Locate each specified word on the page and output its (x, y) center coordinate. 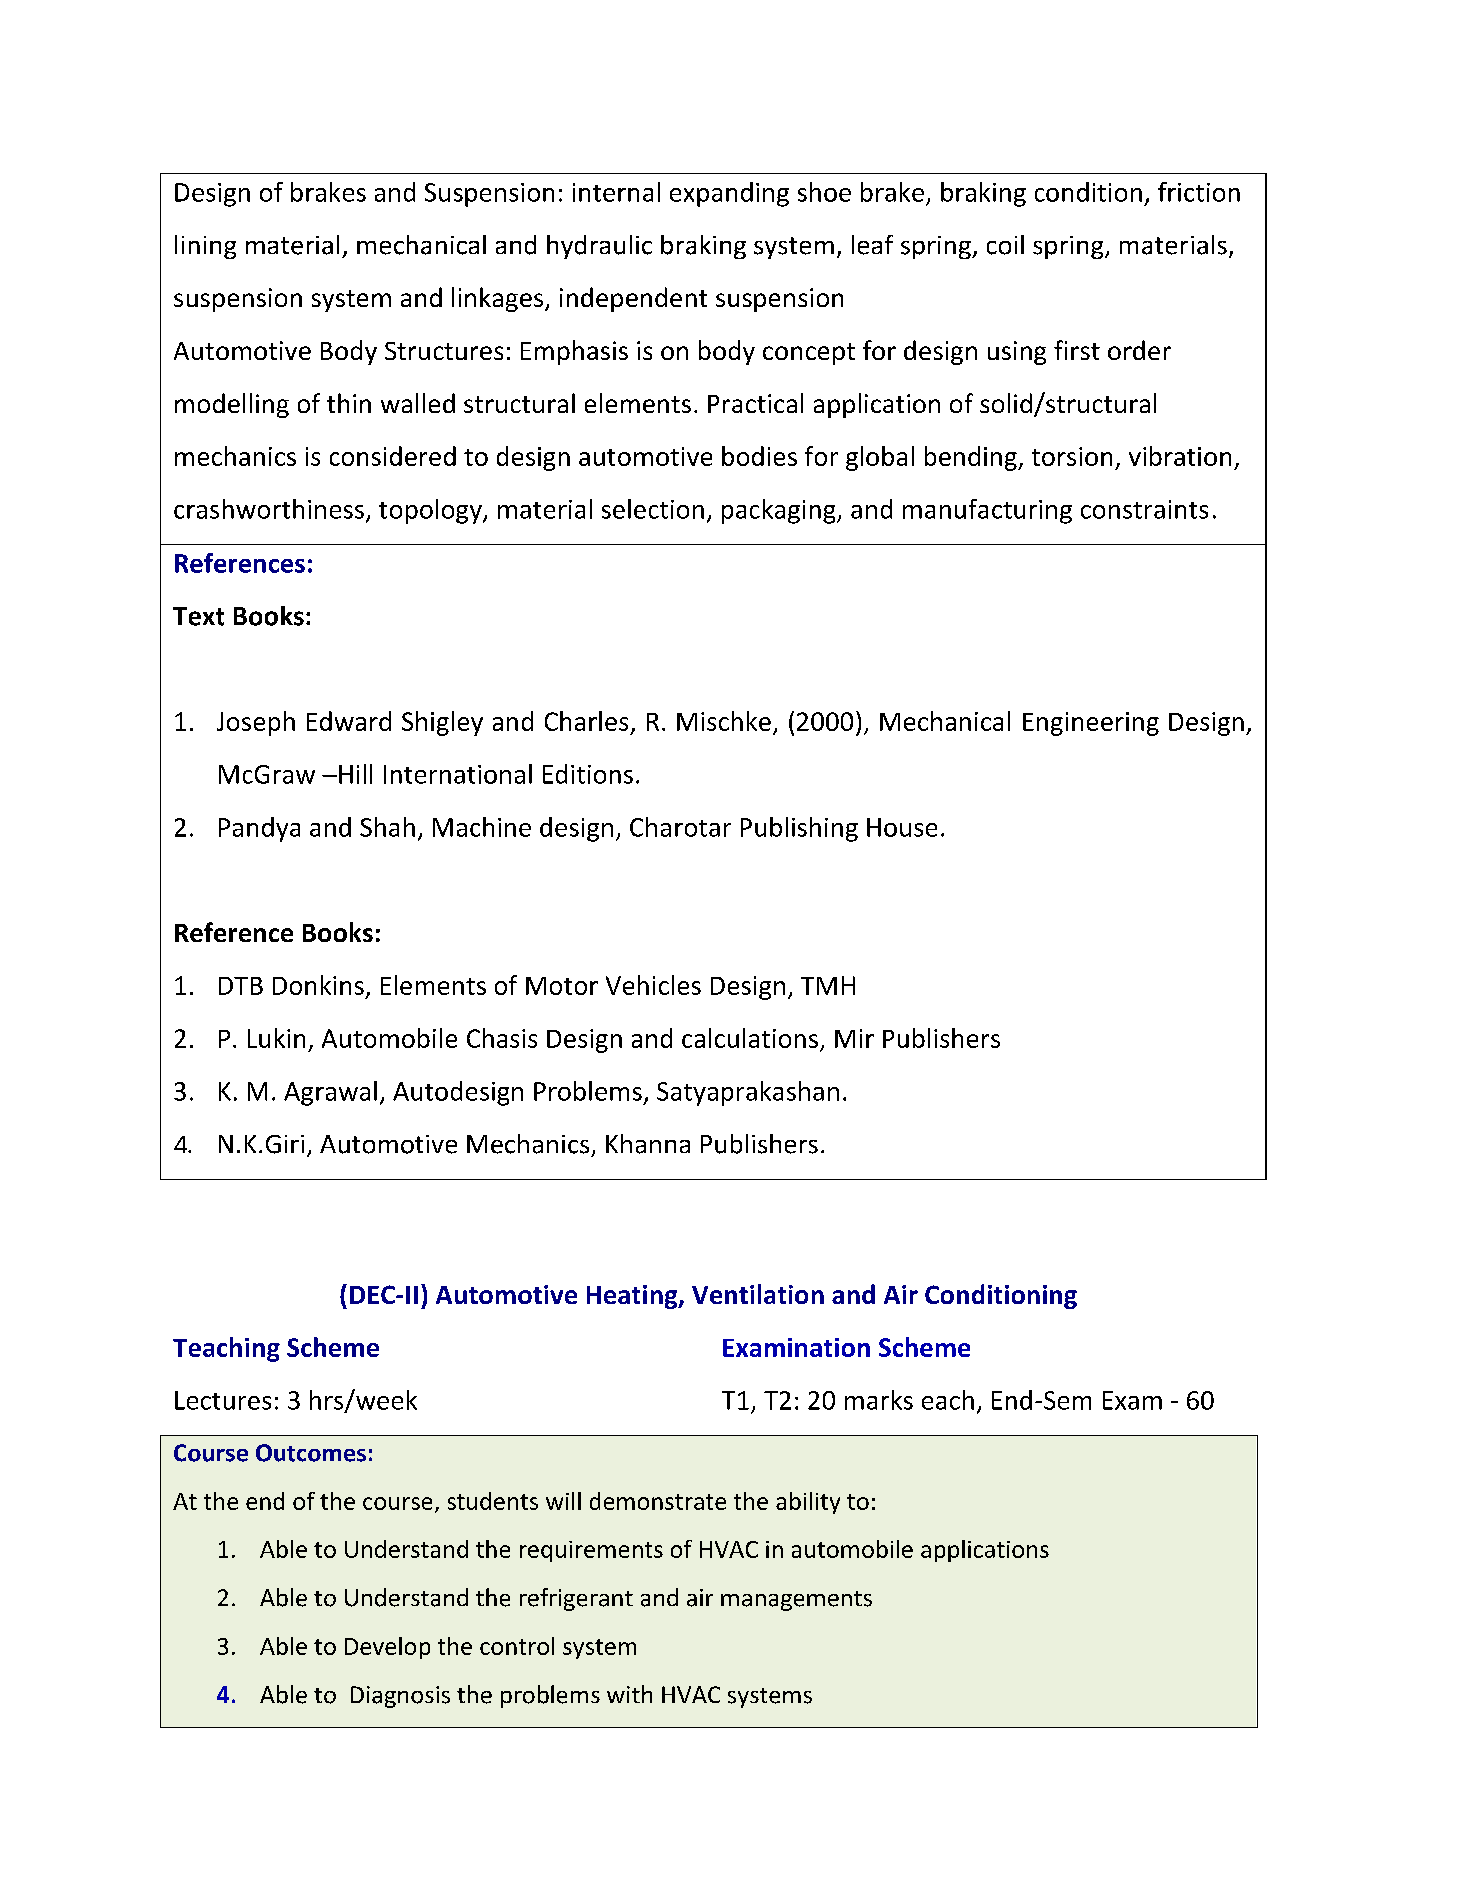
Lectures (223, 1400)
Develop (387, 1648)
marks (879, 1400)
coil (1005, 245)
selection (653, 509)
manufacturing (987, 511)
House (902, 827)
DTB (241, 986)
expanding (729, 194)
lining (205, 247)
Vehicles (653, 985)
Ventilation (758, 1294)
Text (198, 616)
